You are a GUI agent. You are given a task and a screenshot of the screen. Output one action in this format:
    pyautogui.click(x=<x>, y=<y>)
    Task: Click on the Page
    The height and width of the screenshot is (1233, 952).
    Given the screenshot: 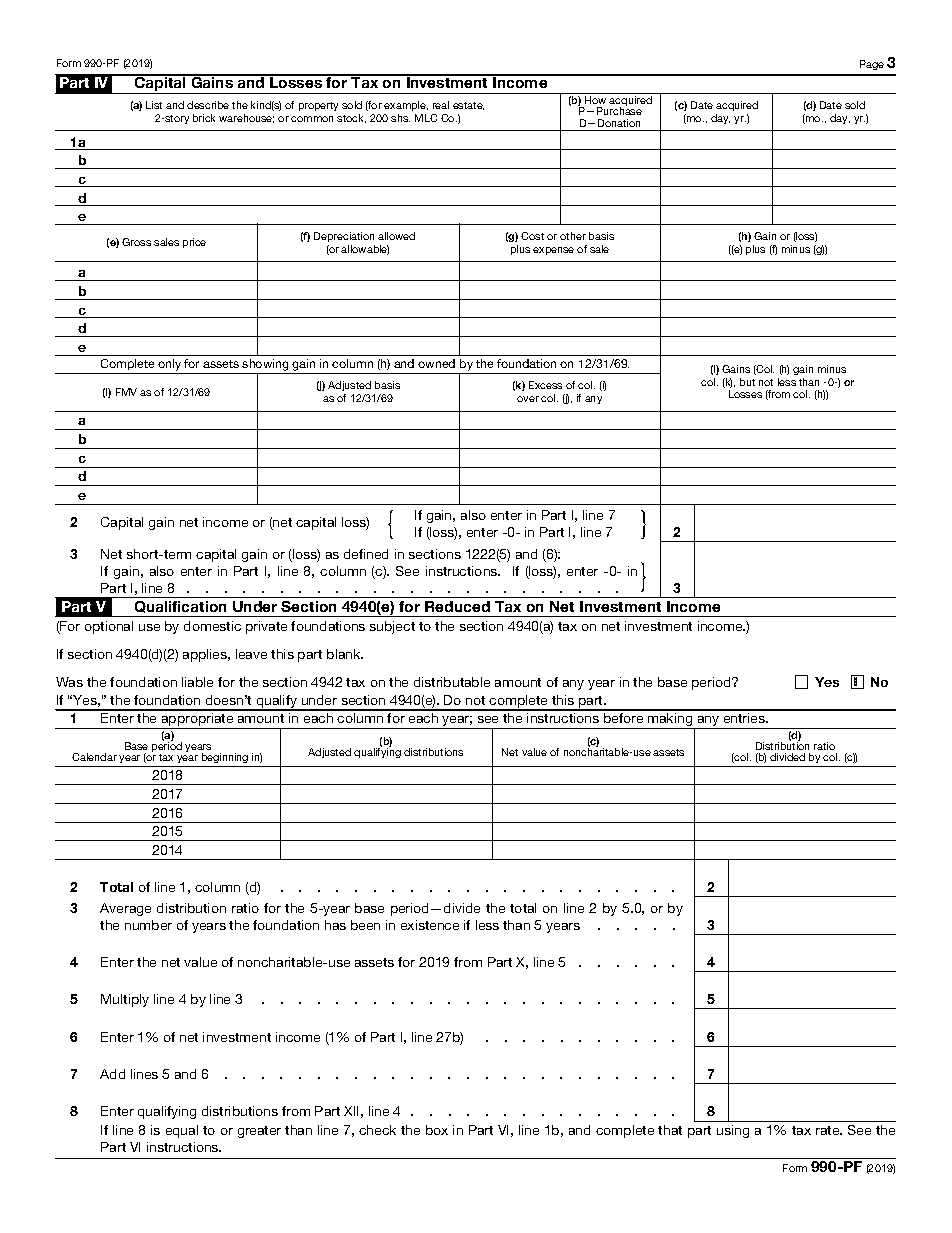 What is the action you would take?
    pyautogui.click(x=872, y=65)
